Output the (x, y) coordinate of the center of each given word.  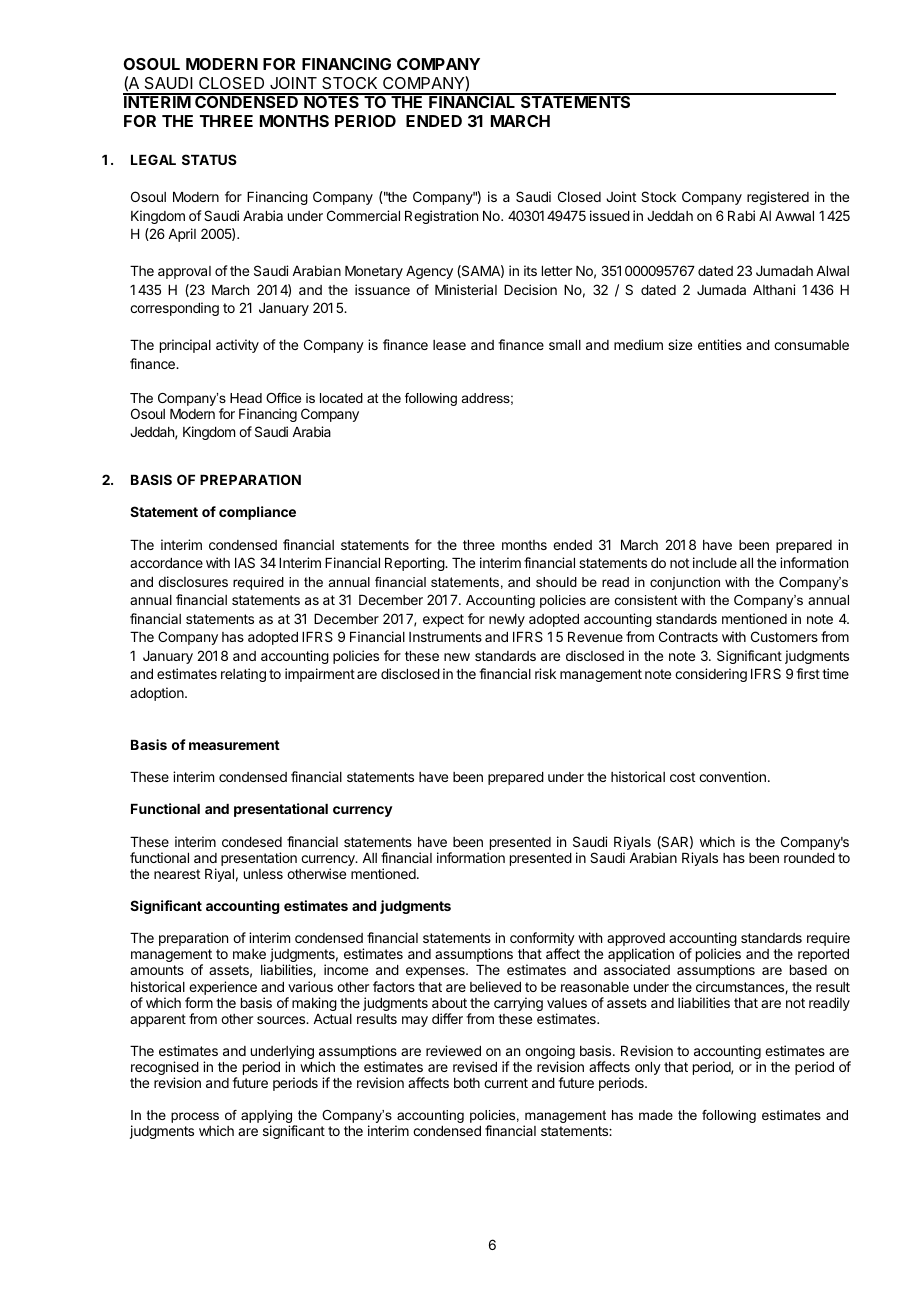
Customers (784, 636)
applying (268, 1118)
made (656, 1115)
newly (507, 620)
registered (778, 198)
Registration (441, 217)
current (506, 1083)
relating (243, 675)
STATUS (209, 159)
